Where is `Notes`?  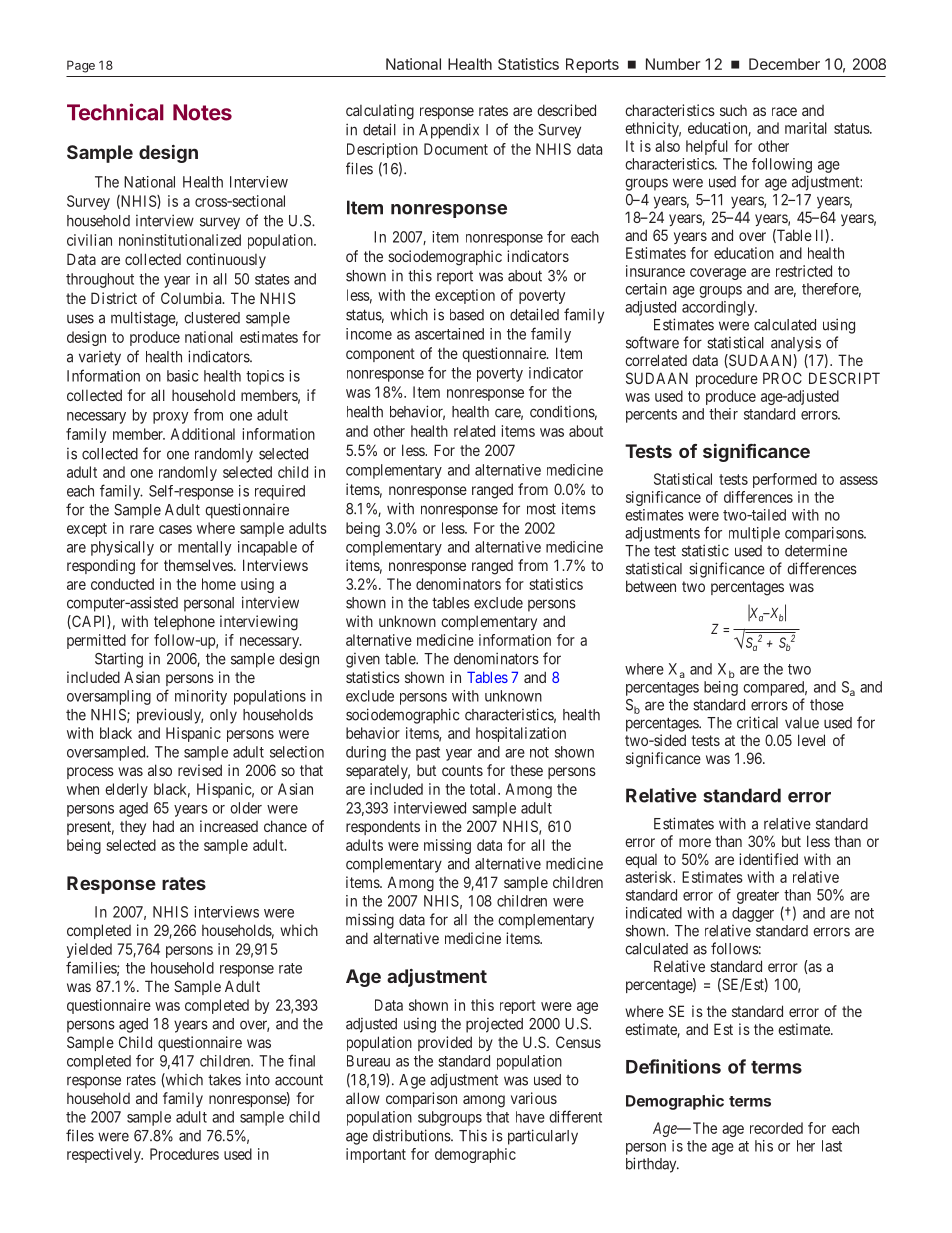 Notes is located at coordinates (202, 112).
